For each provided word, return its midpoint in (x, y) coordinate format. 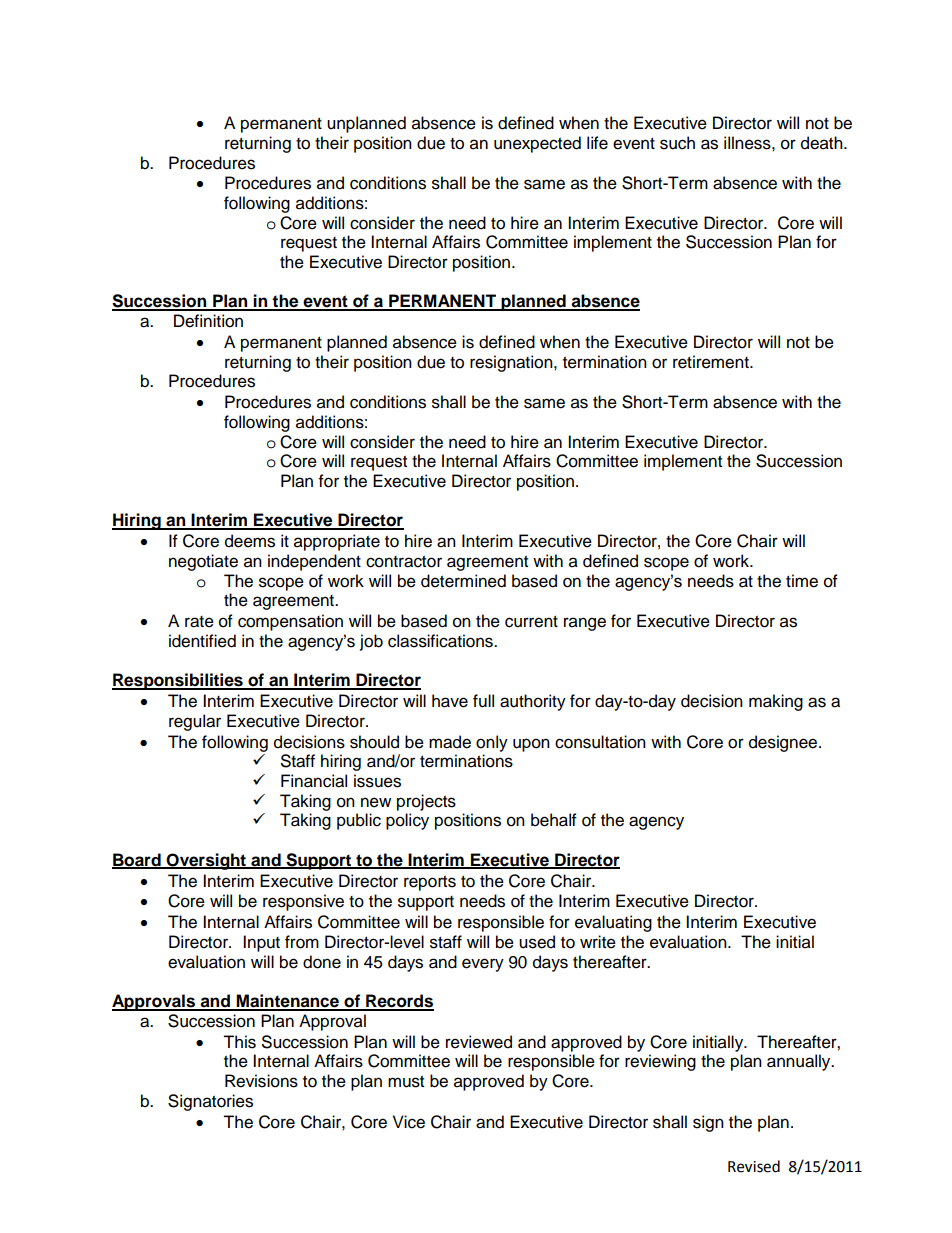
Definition (208, 321)
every (483, 965)
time (802, 581)
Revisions (261, 1081)
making (776, 702)
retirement (712, 362)
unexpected (537, 144)
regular (195, 722)
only (492, 743)
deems (250, 541)
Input (261, 943)
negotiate (203, 562)
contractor (404, 562)
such (677, 143)
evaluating (613, 923)
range (585, 624)
